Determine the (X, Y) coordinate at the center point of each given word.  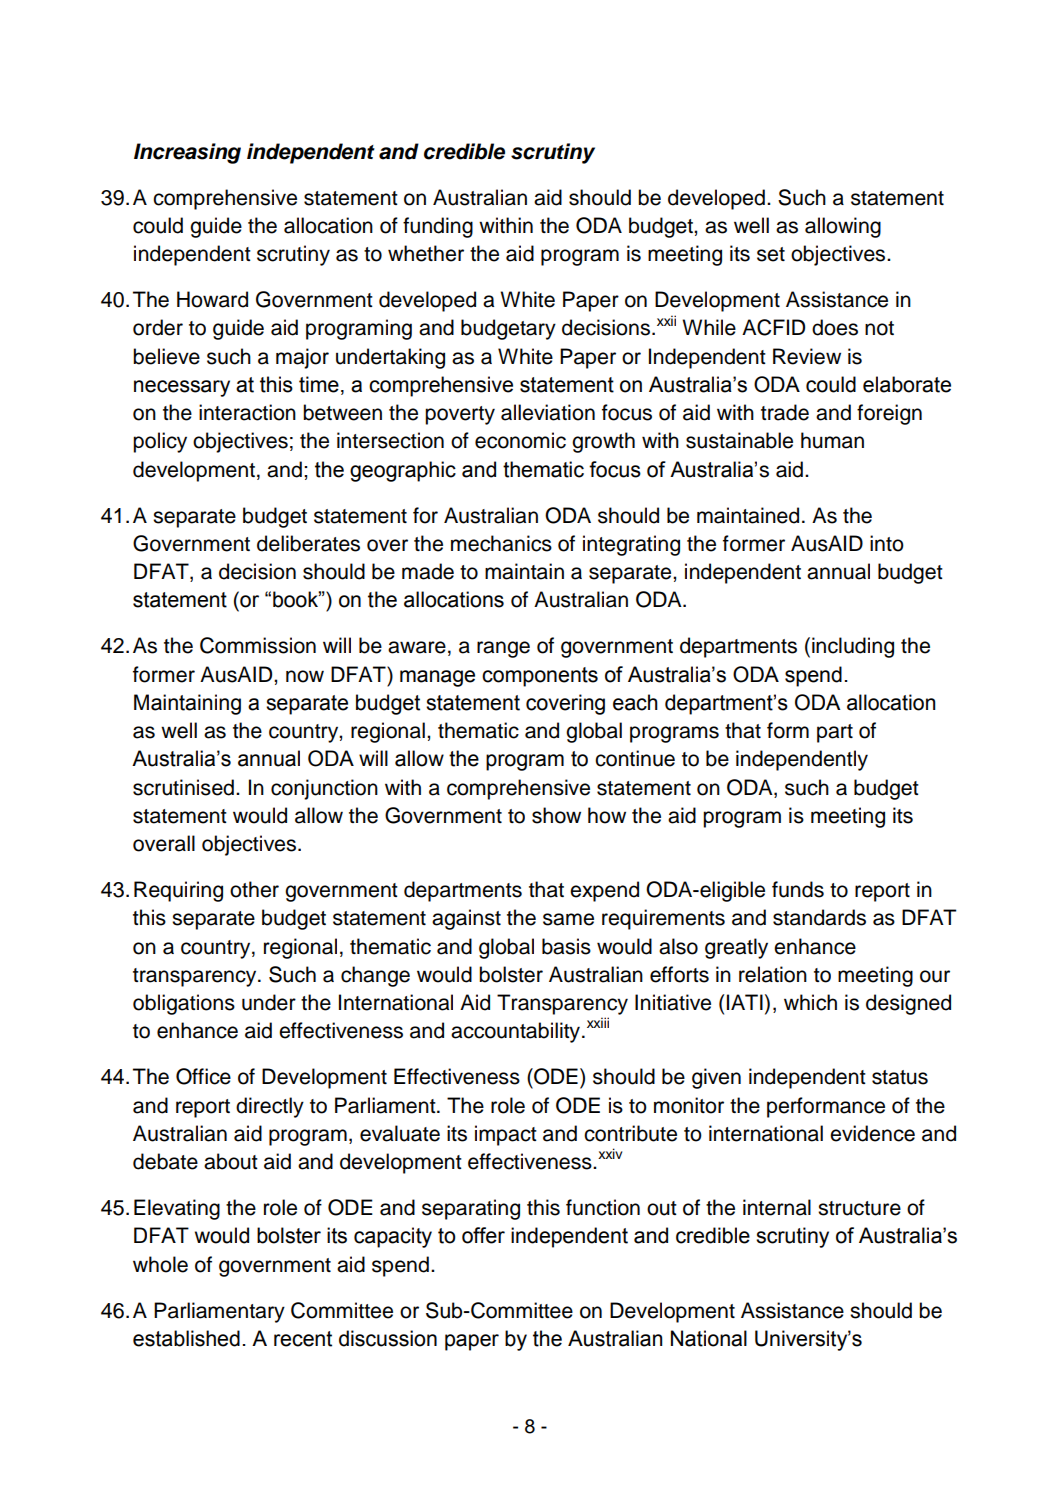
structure (859, 1208)
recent (303, 1339)
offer (483, 1235)
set (771, 254)
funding (438, 227)
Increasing (187, 153)
